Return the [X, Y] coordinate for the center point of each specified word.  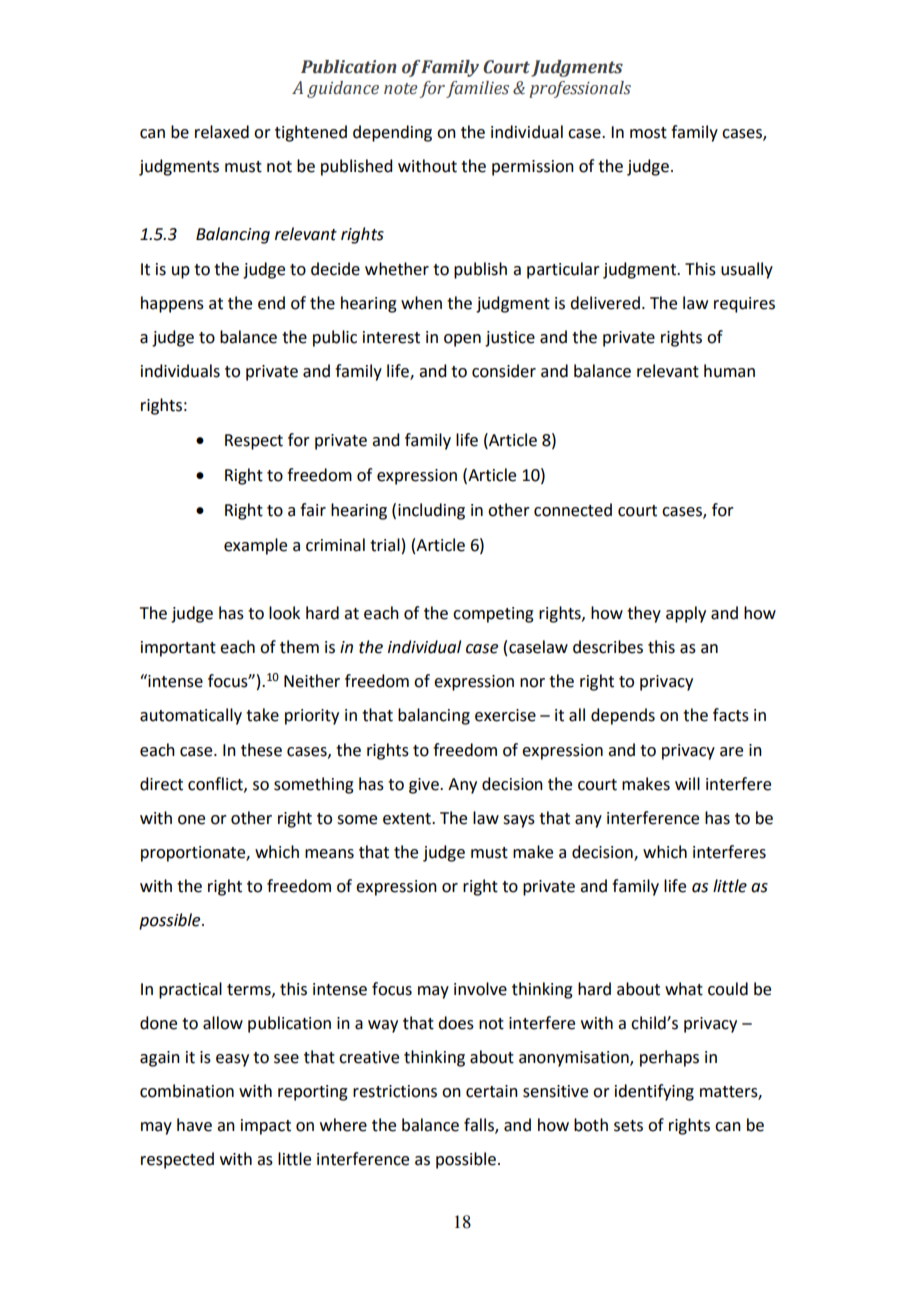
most [648, 133]
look [284, 613]
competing [493, 615]
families [477, 89]
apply [686, 614]
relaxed [222, 132]
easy [232, 1060]
